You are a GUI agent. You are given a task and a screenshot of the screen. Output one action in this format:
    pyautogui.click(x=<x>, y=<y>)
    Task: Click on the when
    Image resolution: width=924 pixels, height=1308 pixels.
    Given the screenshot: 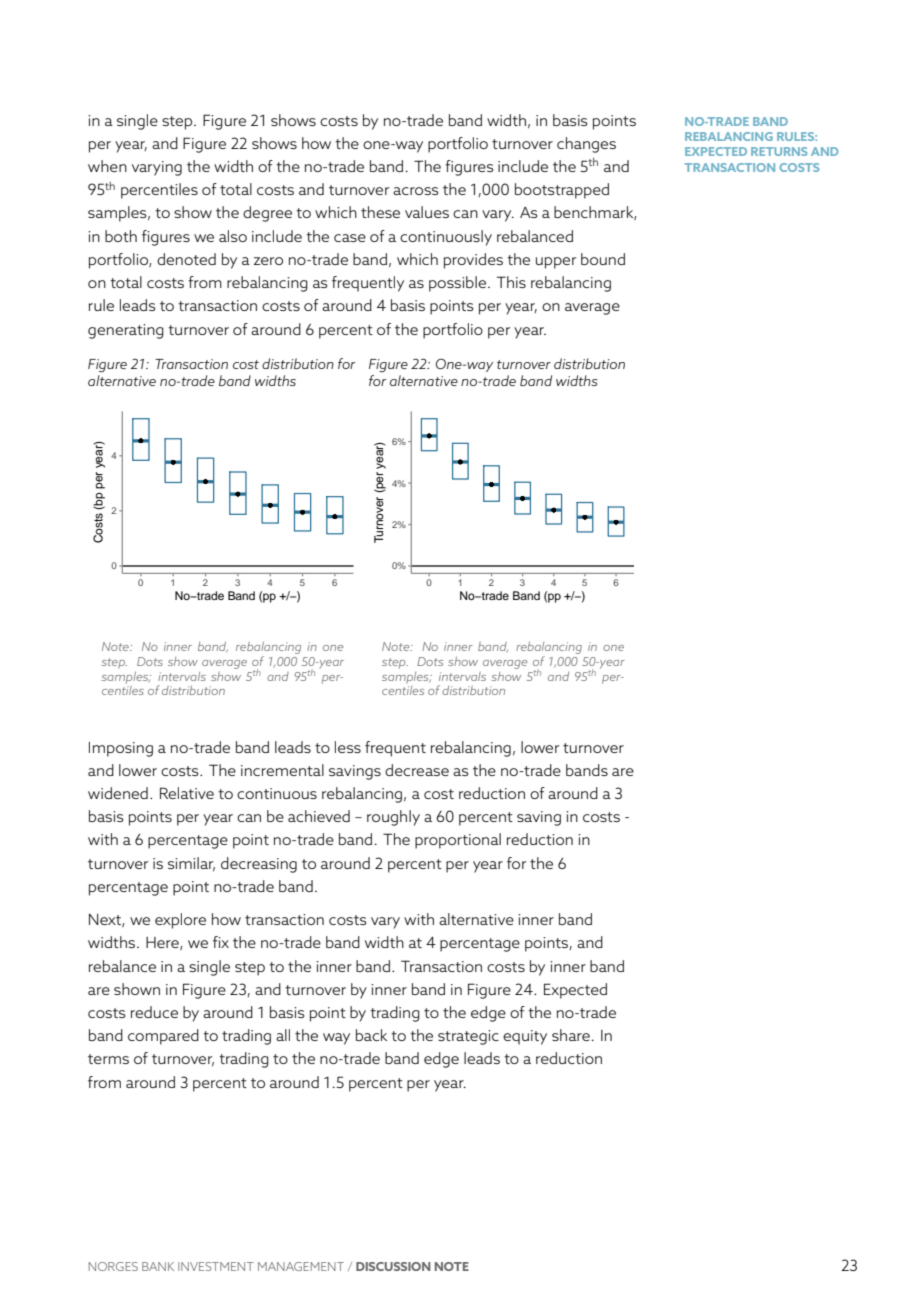 What is the action you would take?
    pyautogui.click(x=107, y=166)
